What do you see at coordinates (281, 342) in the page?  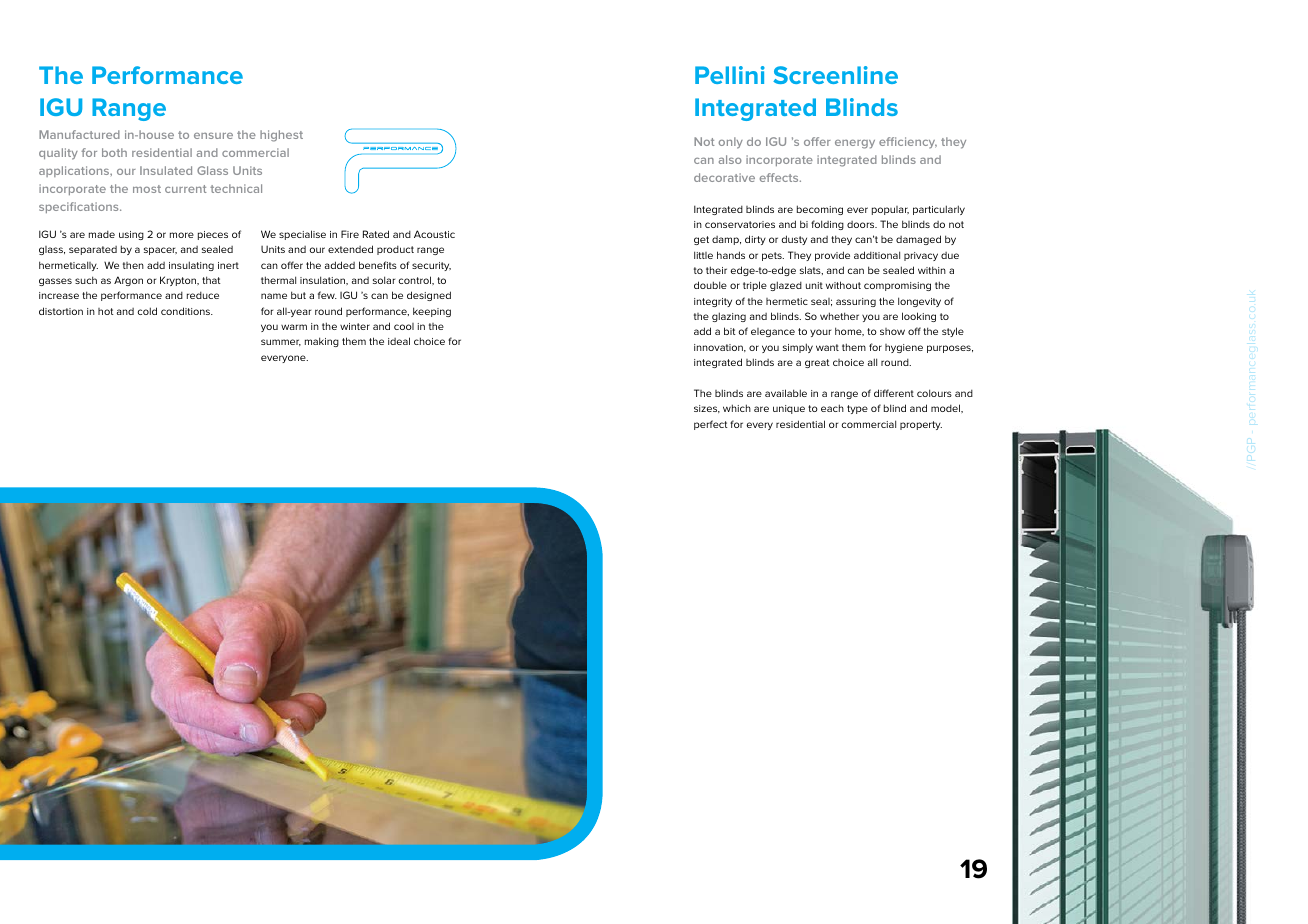 I see `summer` at bounding box center [281, 342].
